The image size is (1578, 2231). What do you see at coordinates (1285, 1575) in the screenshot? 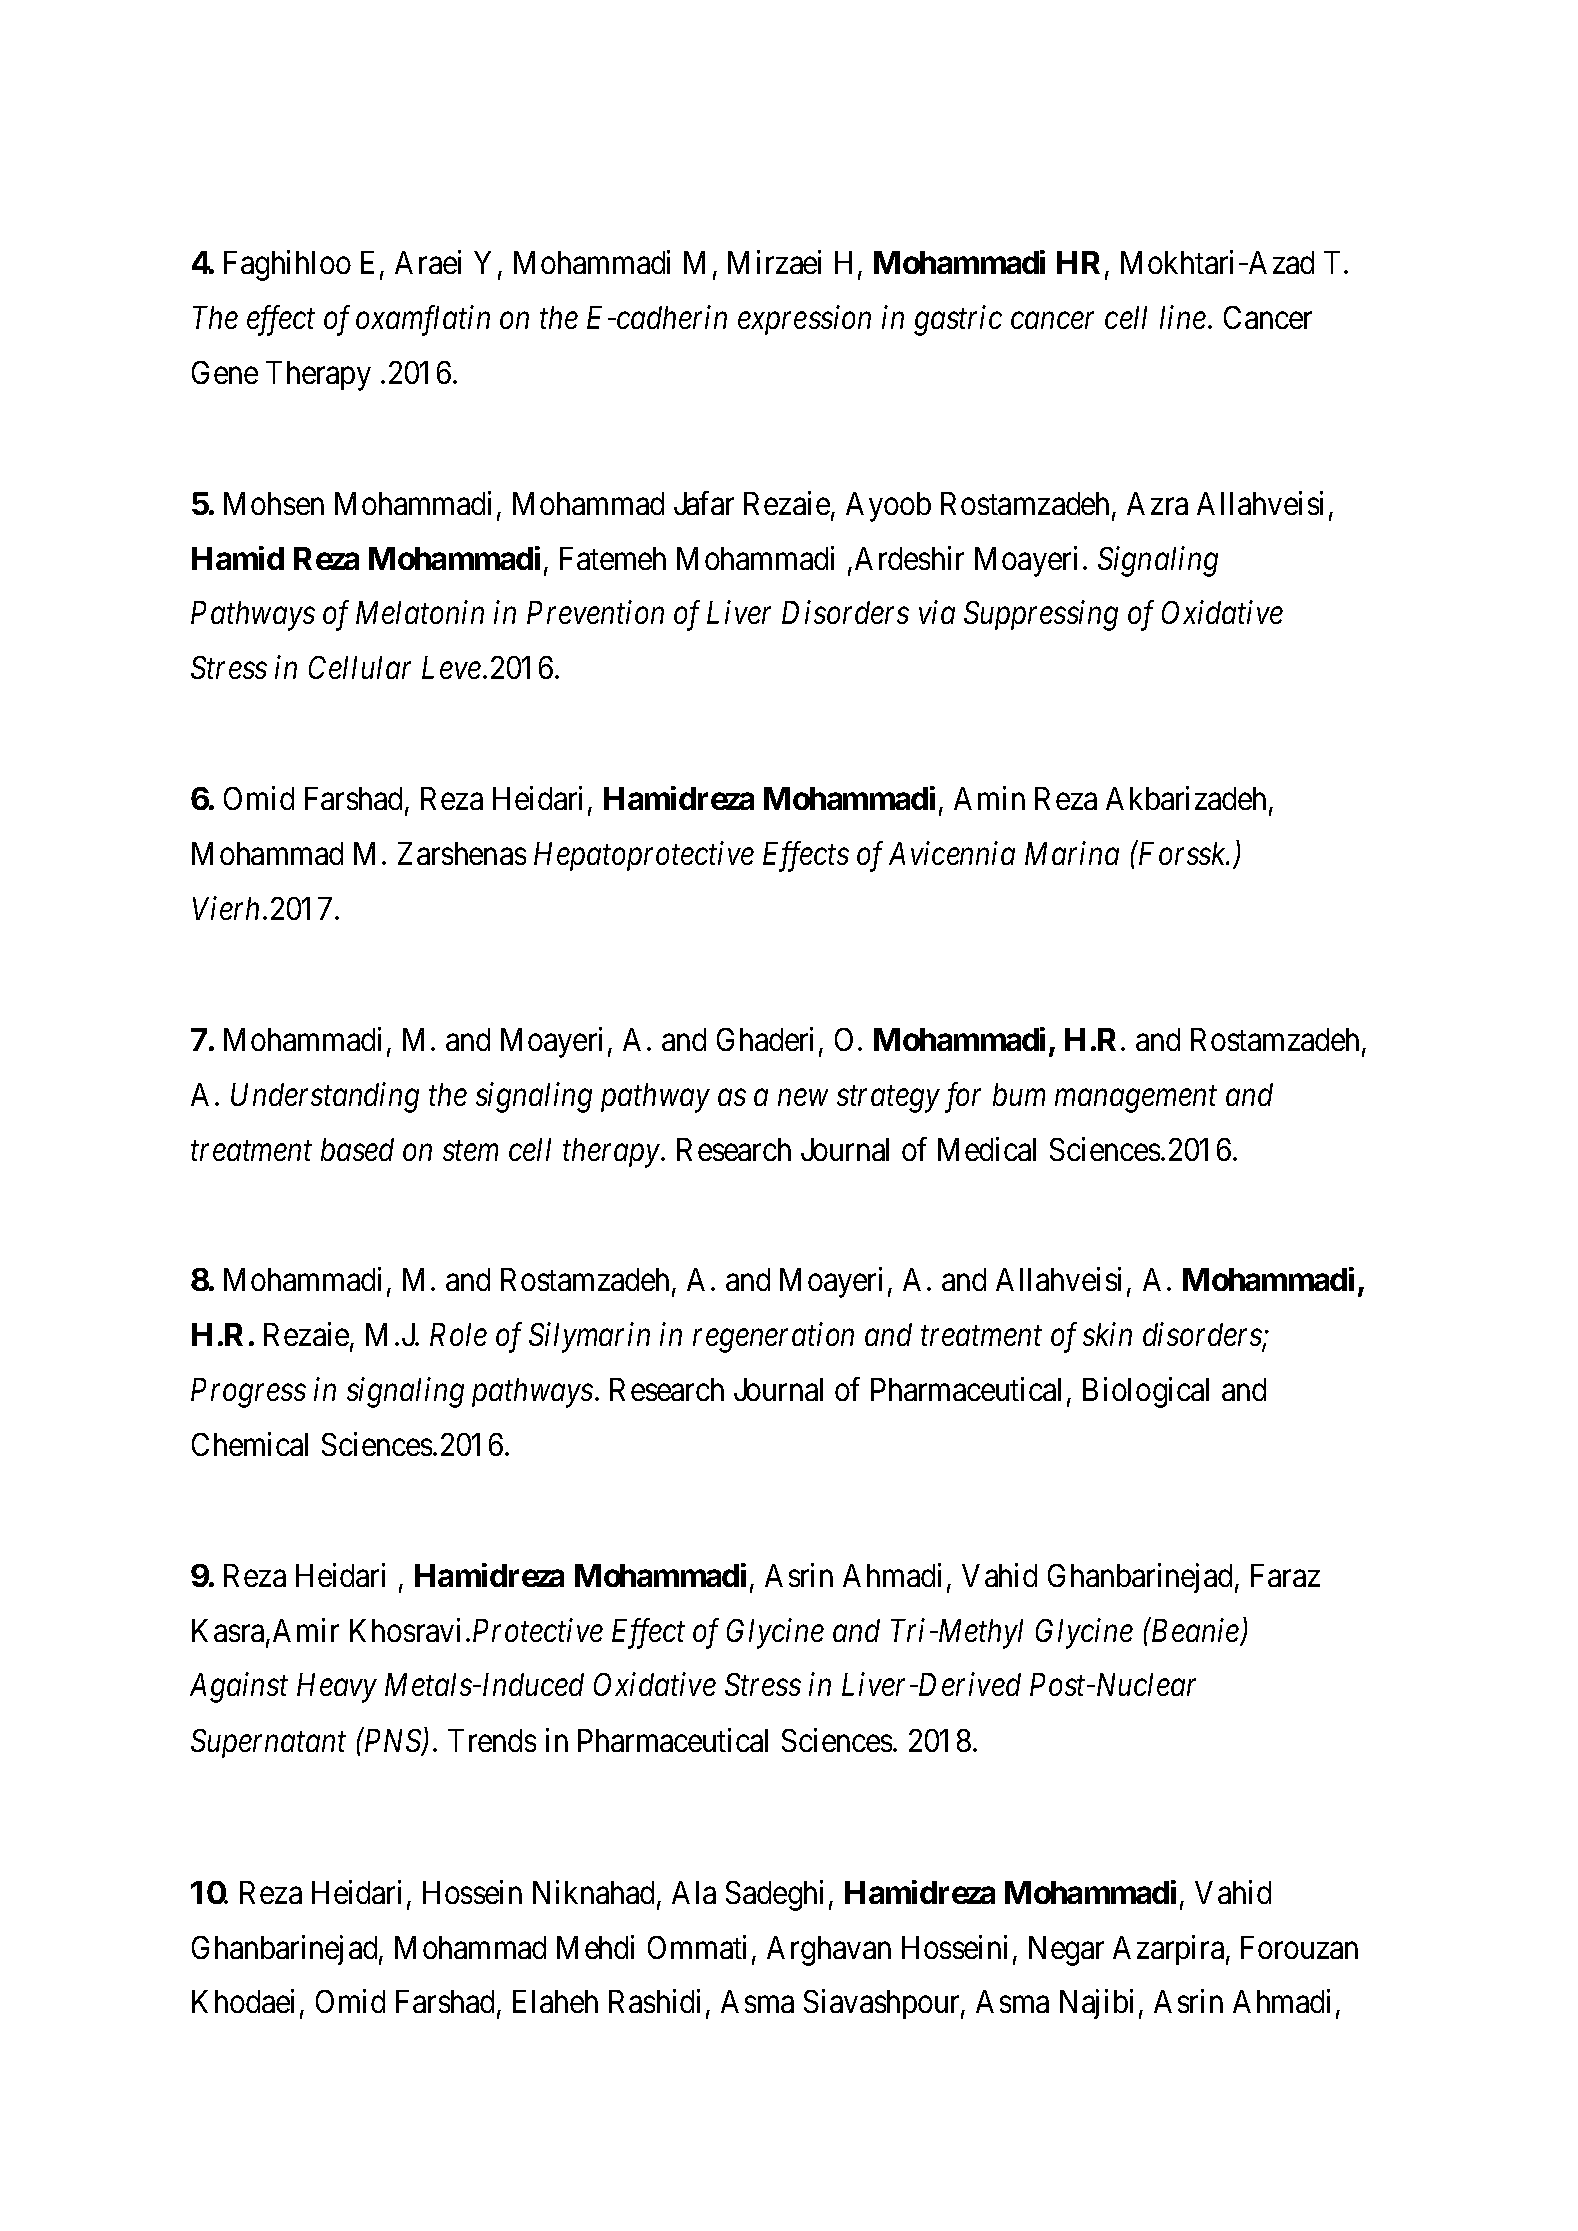
I see `Faraz` at bounding box center [1285, 1575].
